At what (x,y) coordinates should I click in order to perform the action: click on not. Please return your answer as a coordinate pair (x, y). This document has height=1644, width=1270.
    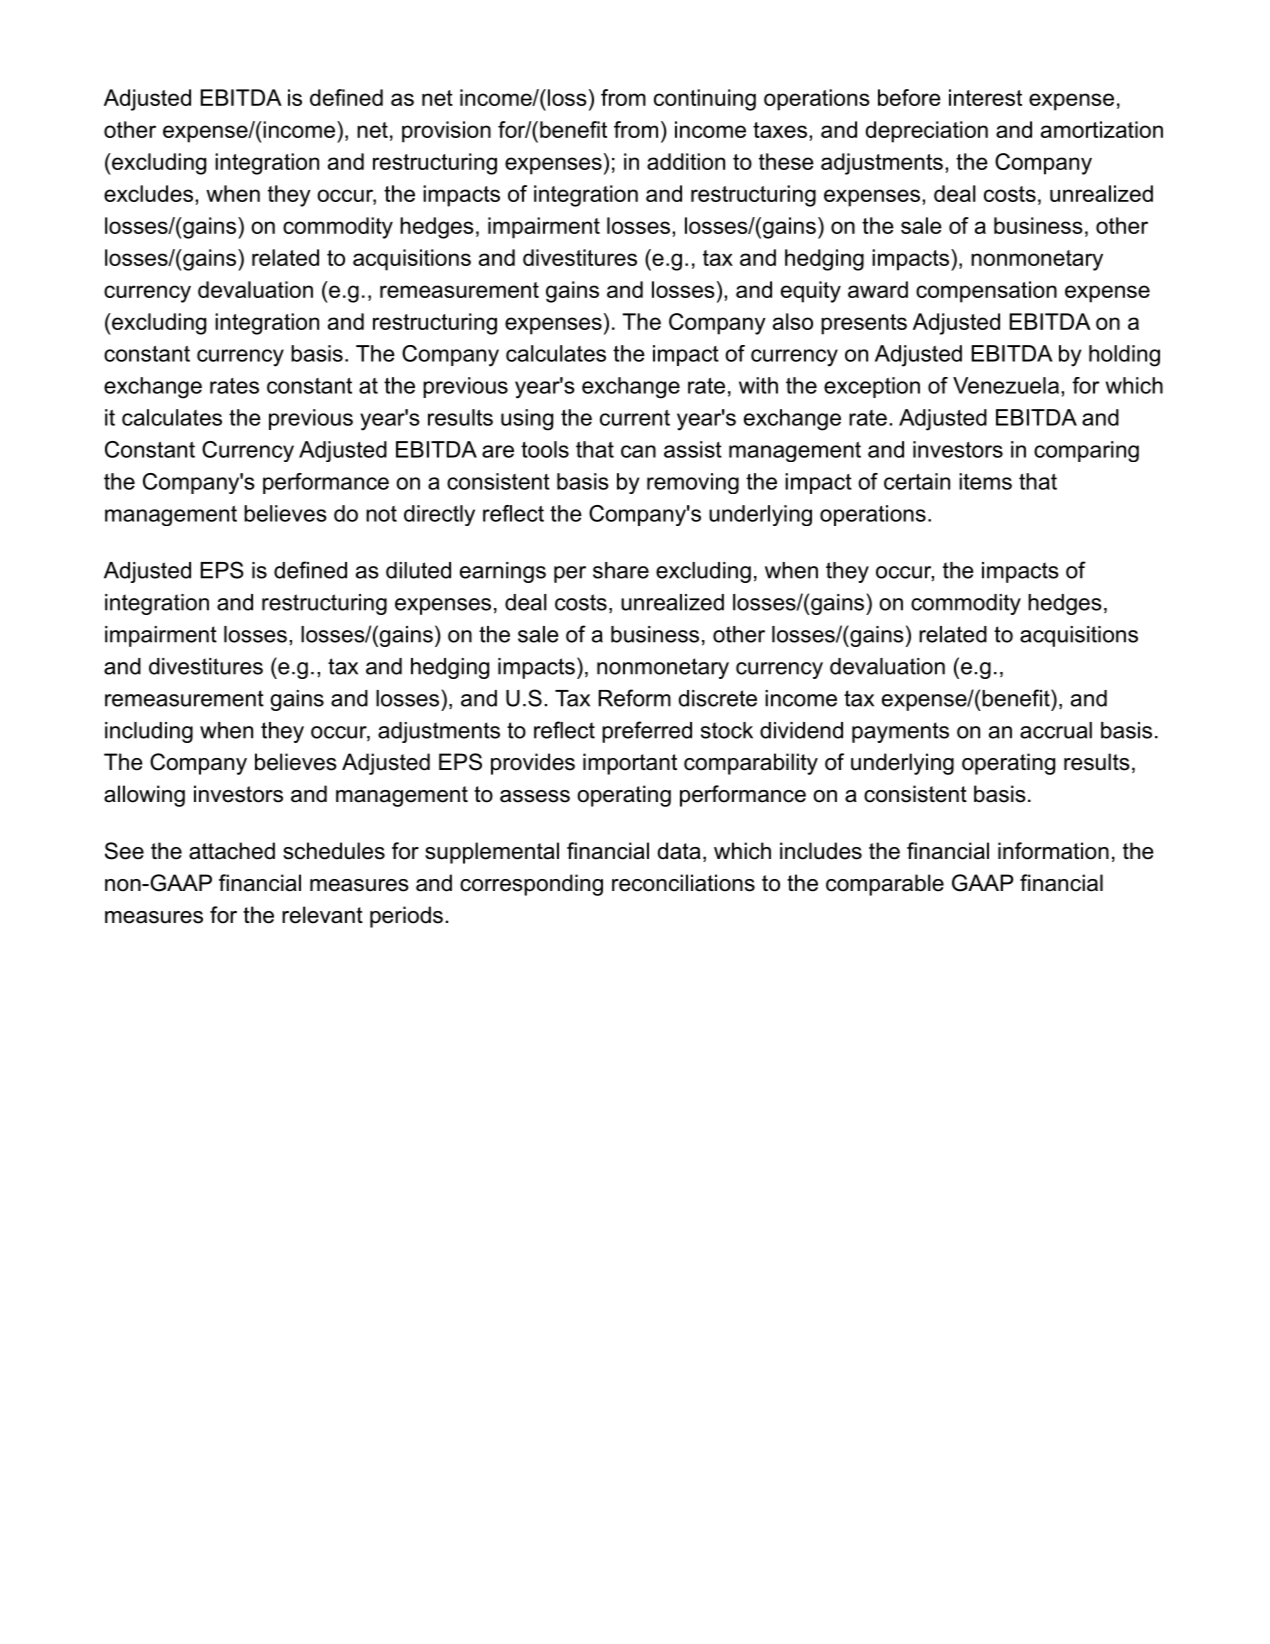
    Looking at the image, I should click on (381, 514).
